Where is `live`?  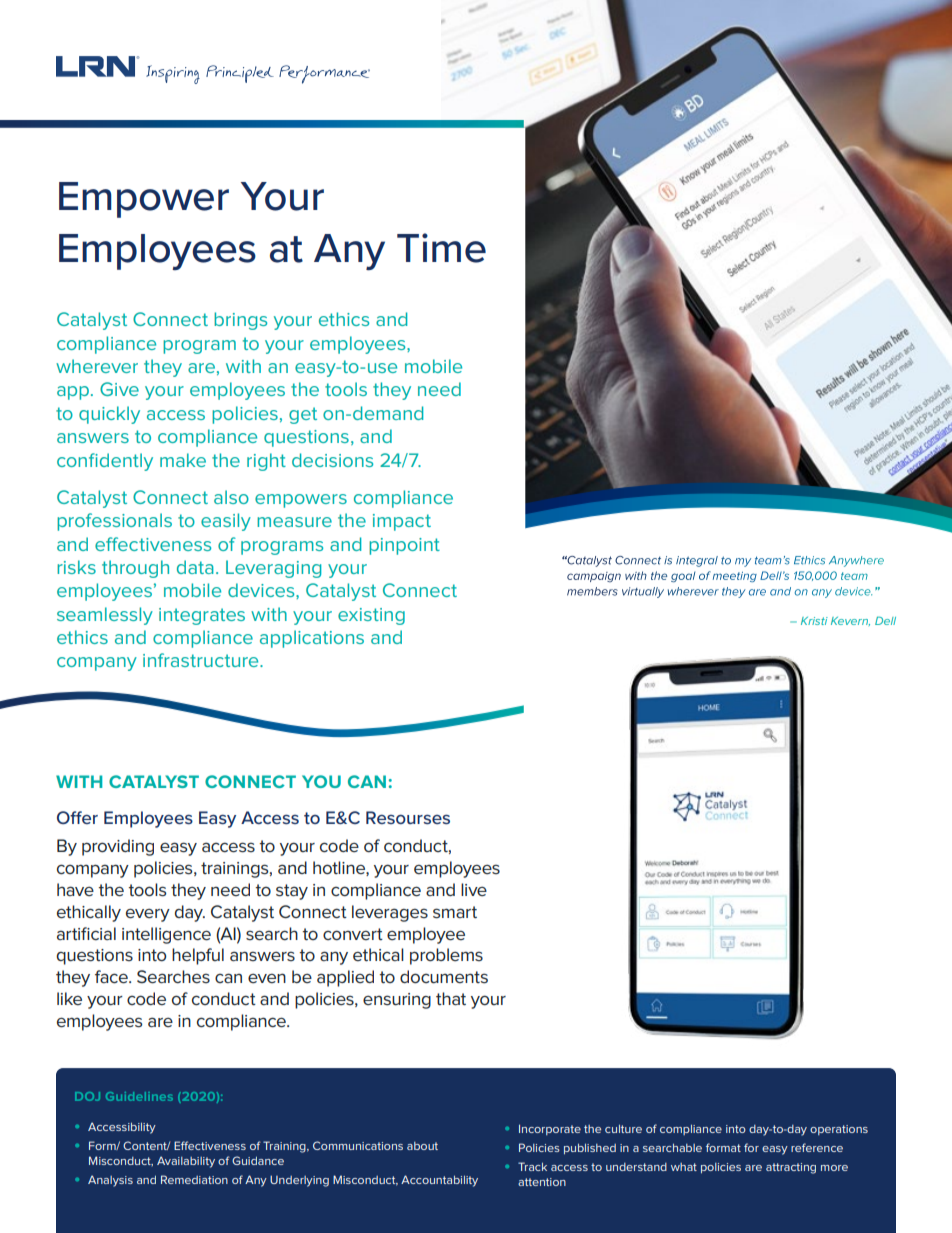 live is located at coordinates (474, 889).
